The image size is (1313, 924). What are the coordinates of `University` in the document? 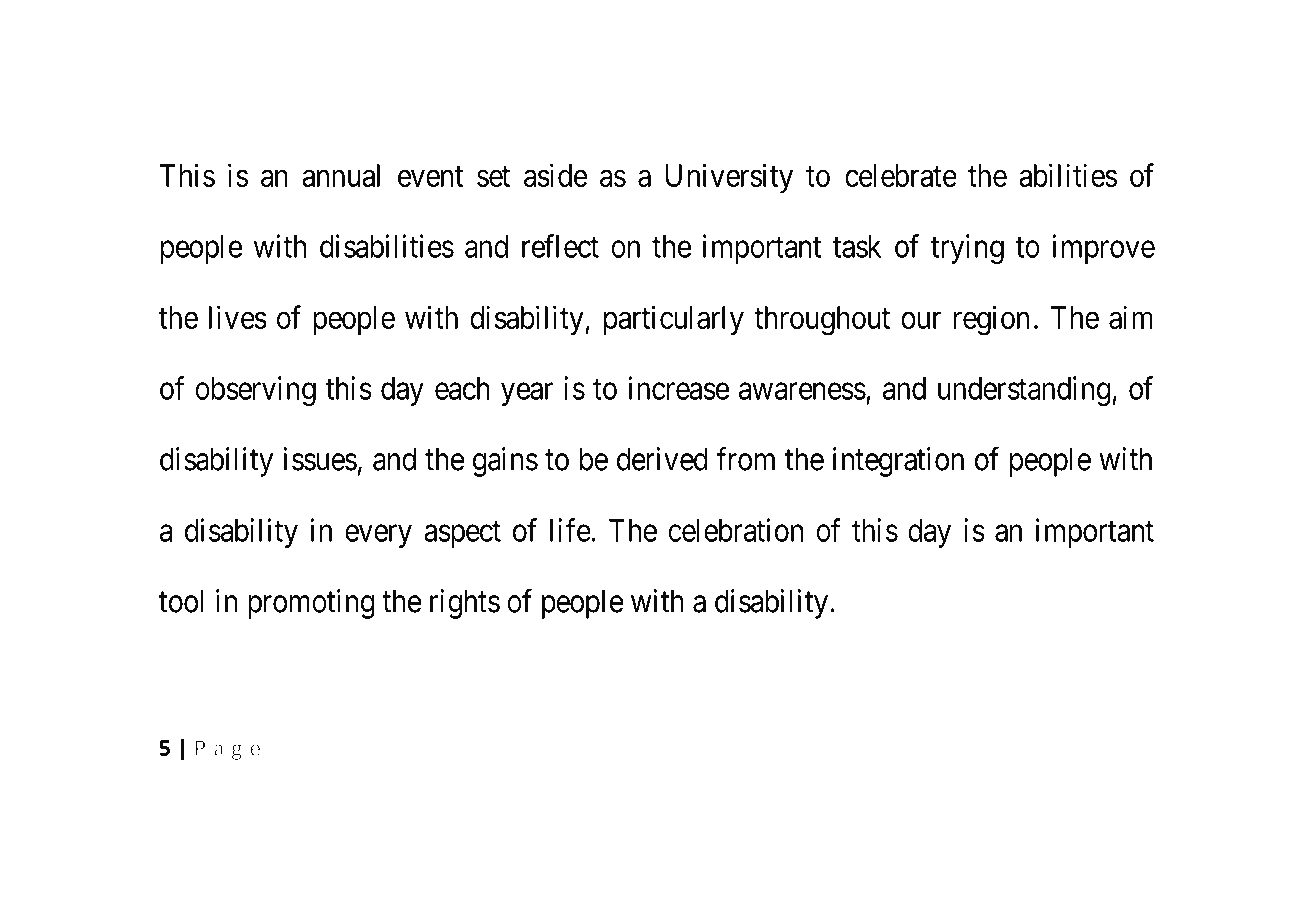 It's located at (729, 178).
